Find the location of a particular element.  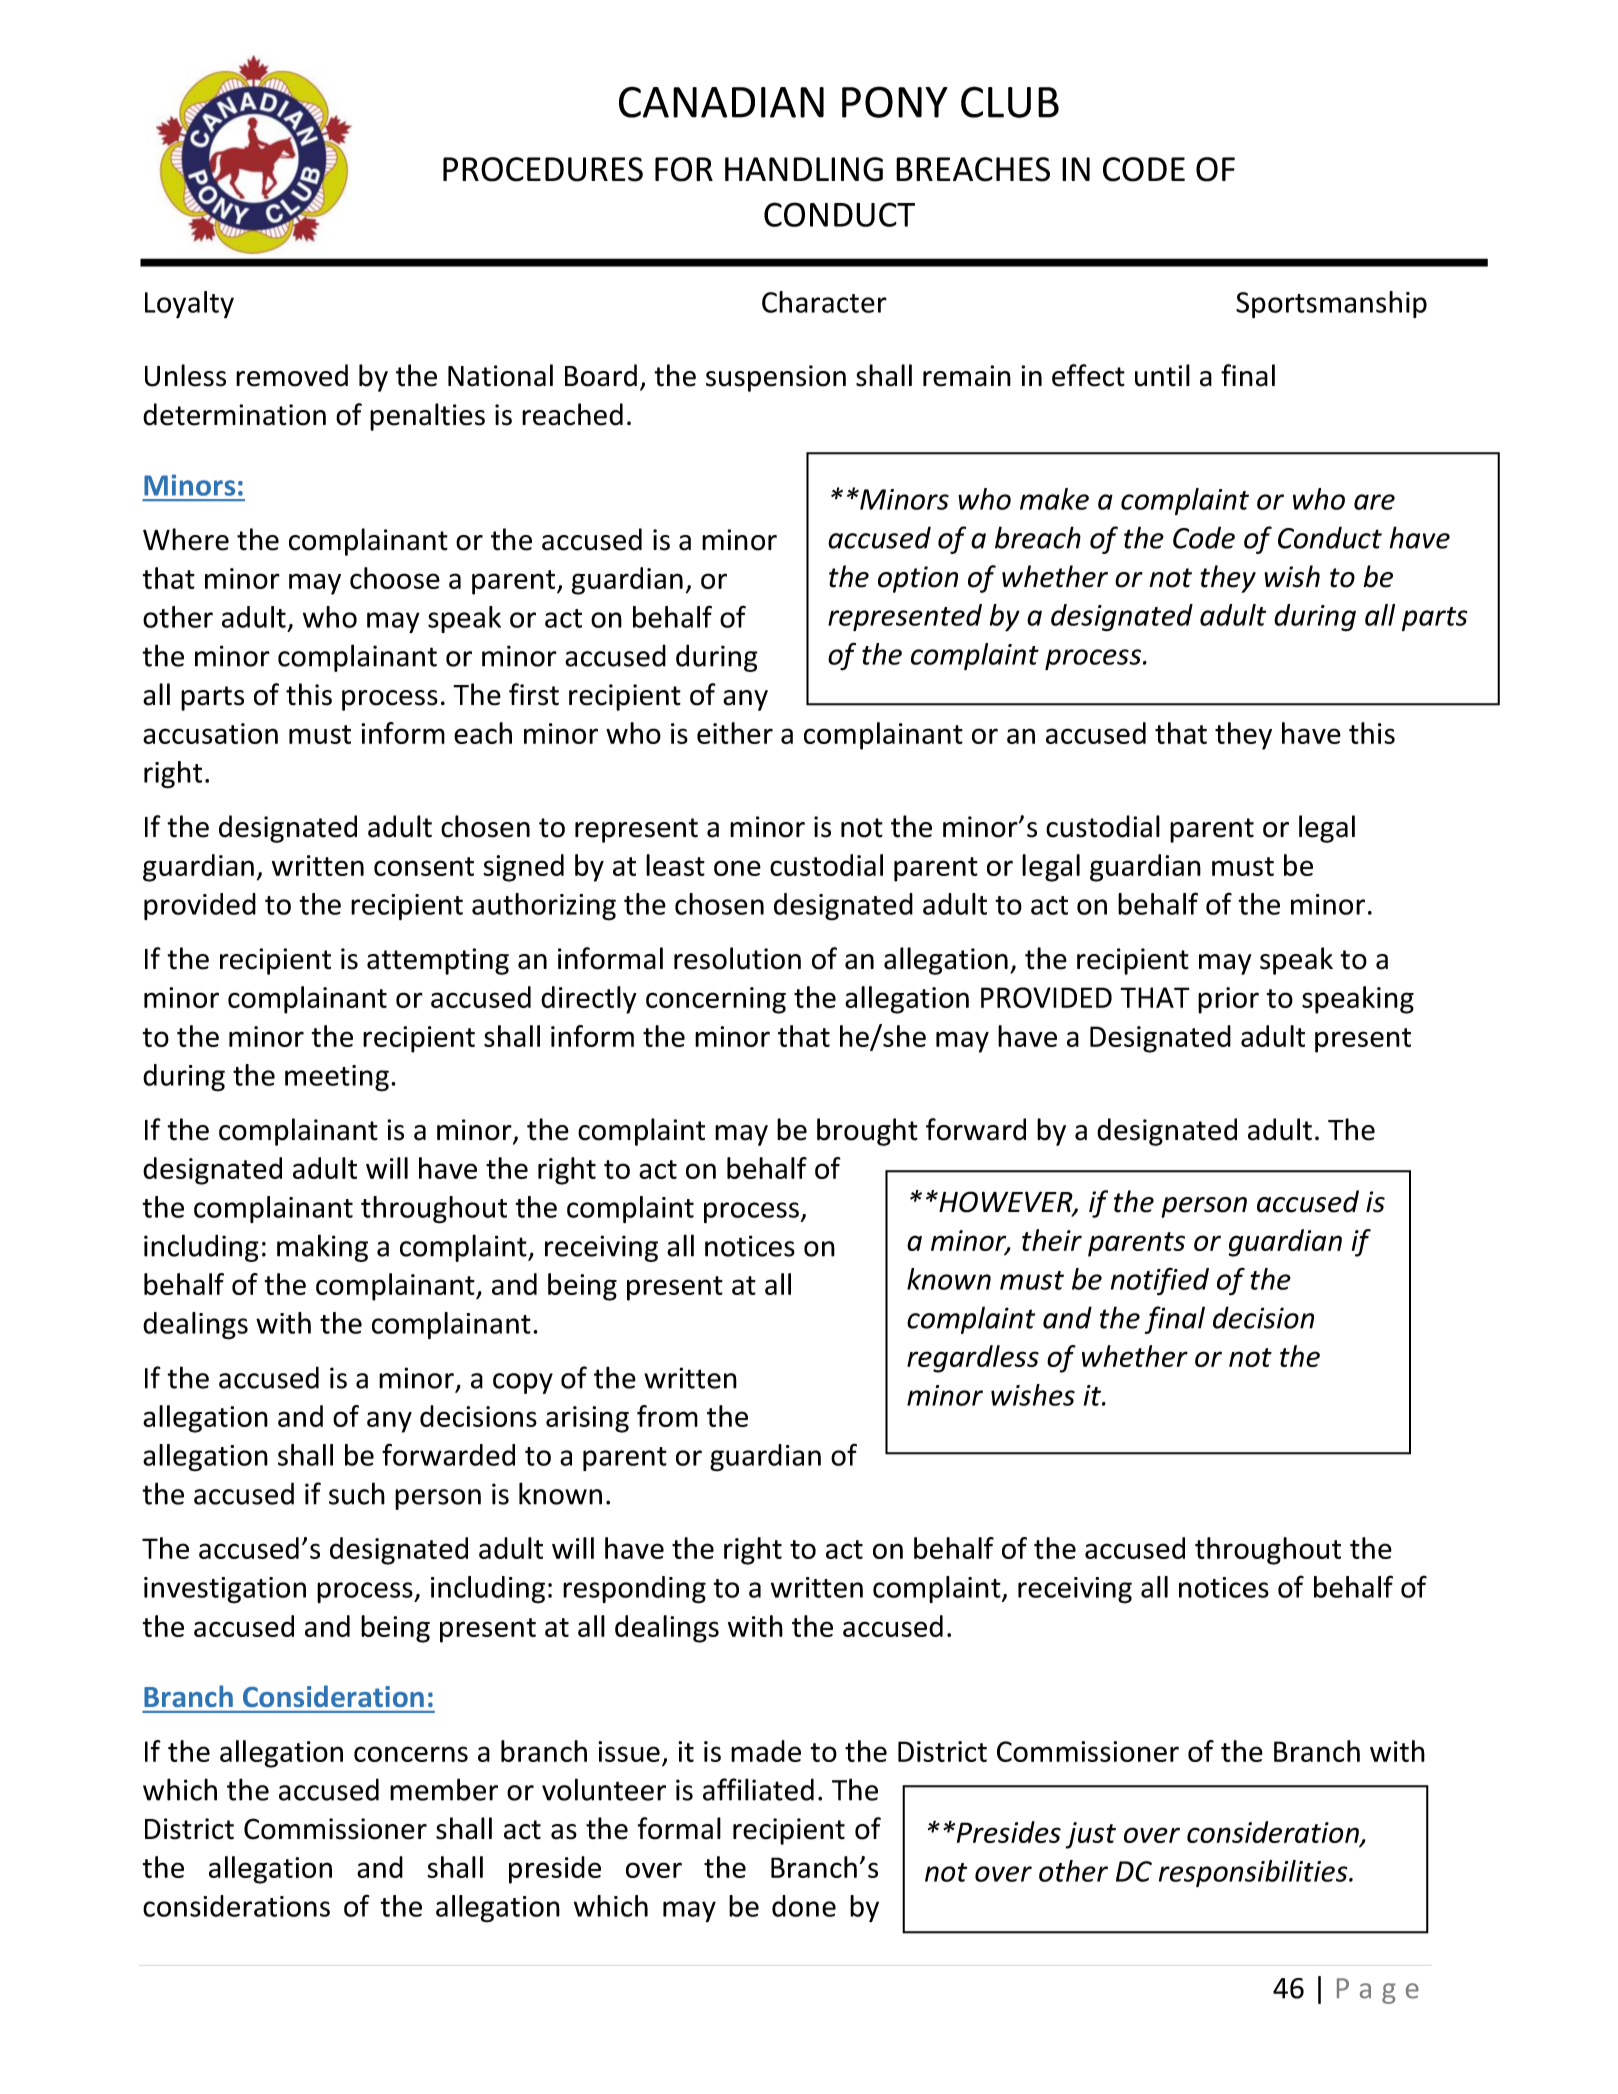

meeting is located at coordinates (337, 1078).
